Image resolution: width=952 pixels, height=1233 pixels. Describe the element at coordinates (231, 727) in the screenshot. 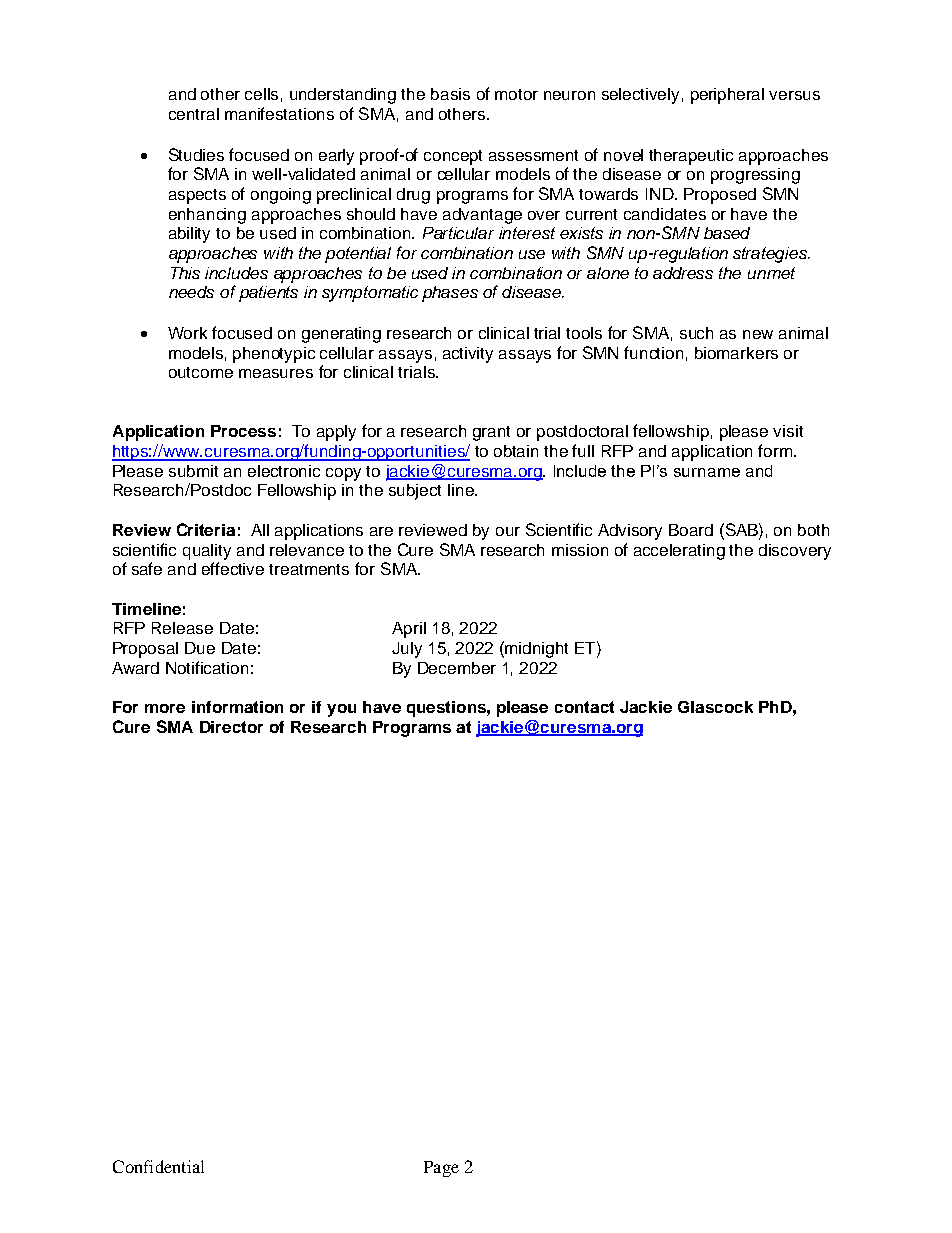

I see `Director` at that location.
